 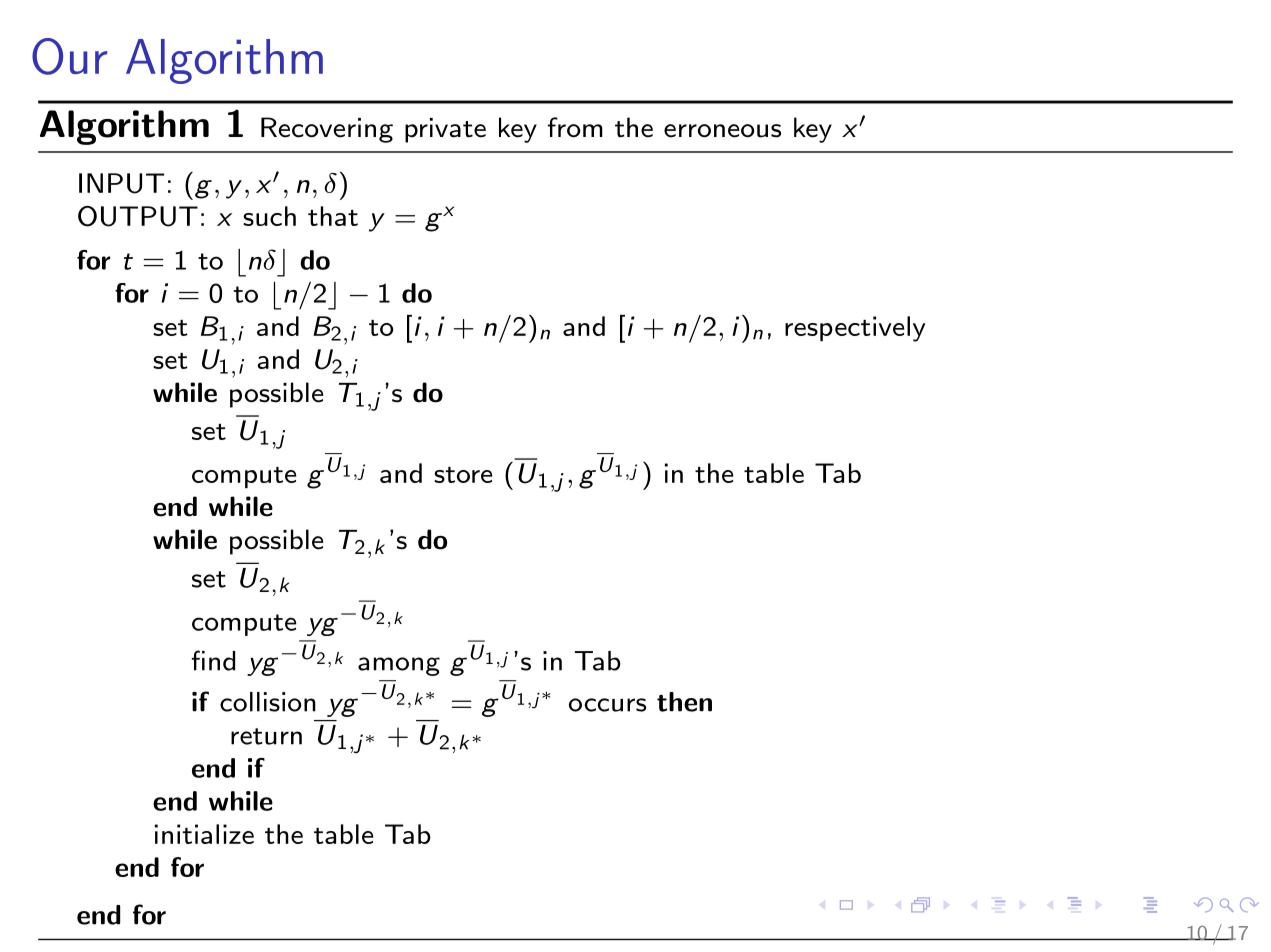 What do you see at coordinates (445, 130) in the screenshot?
I see `private` at bounding box center [445, 130].
